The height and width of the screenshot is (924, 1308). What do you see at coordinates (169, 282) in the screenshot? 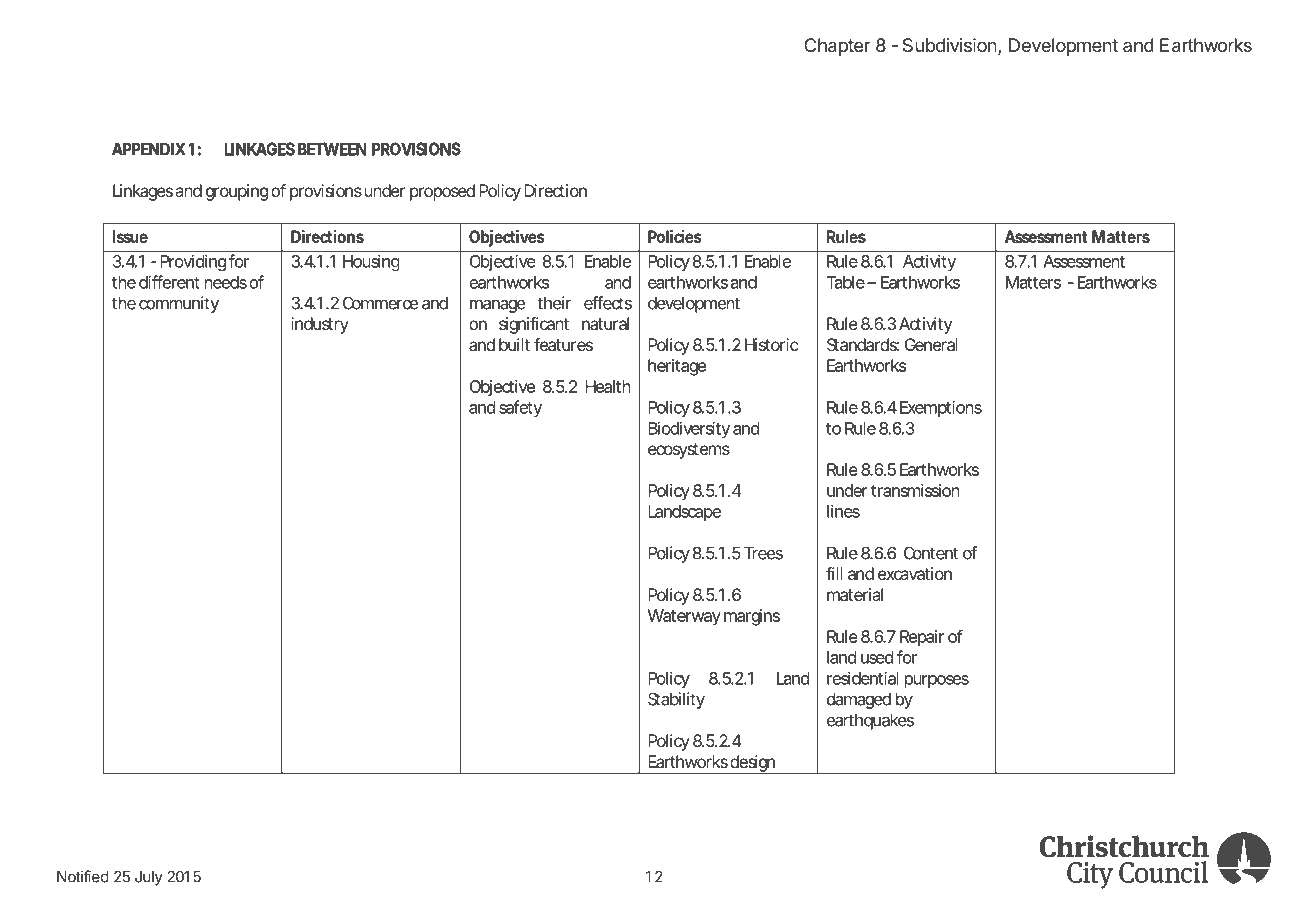
I see `different` at bounding box center [169, 282].
